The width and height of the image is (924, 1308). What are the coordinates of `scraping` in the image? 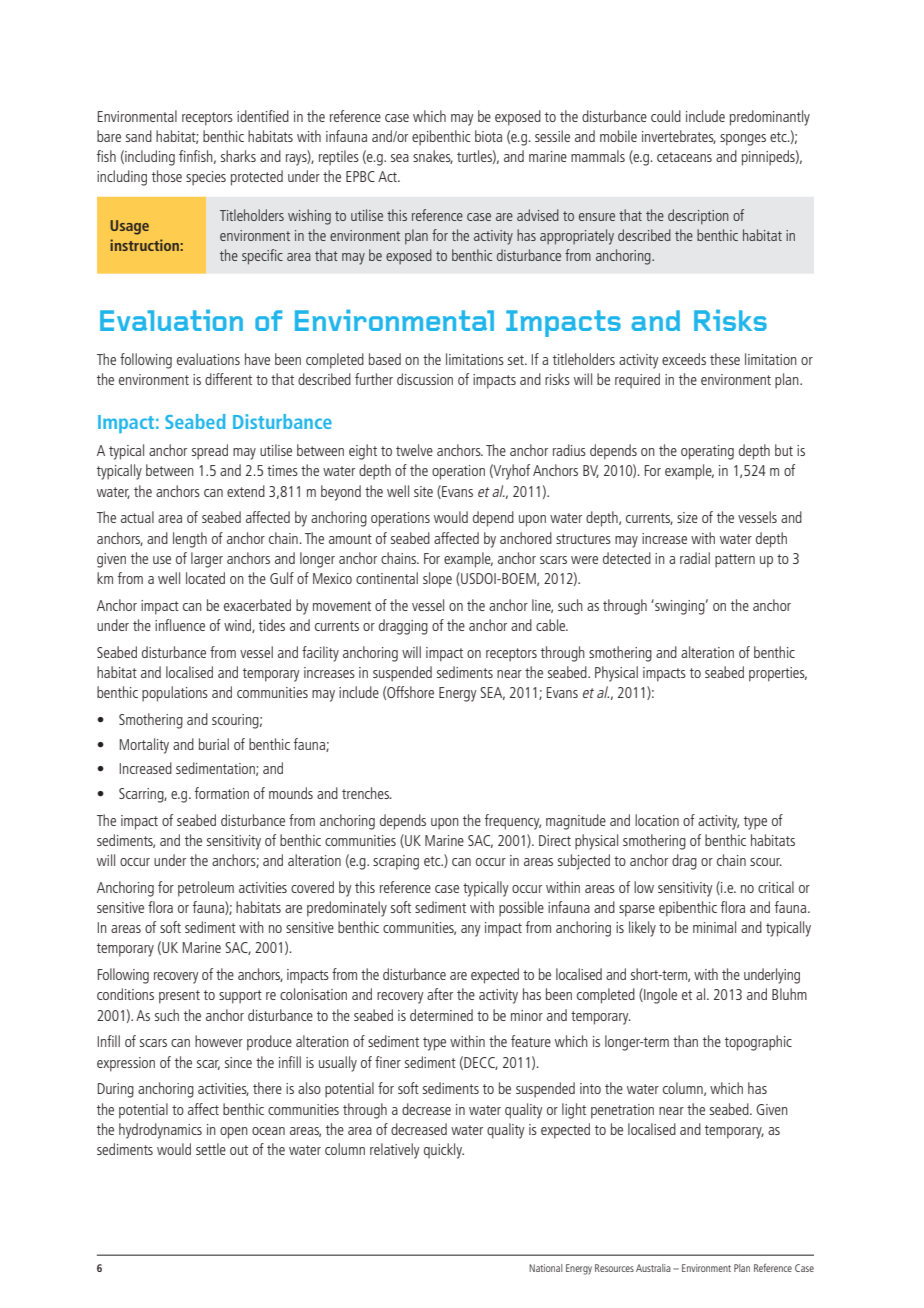 It's located at (396, 862).
